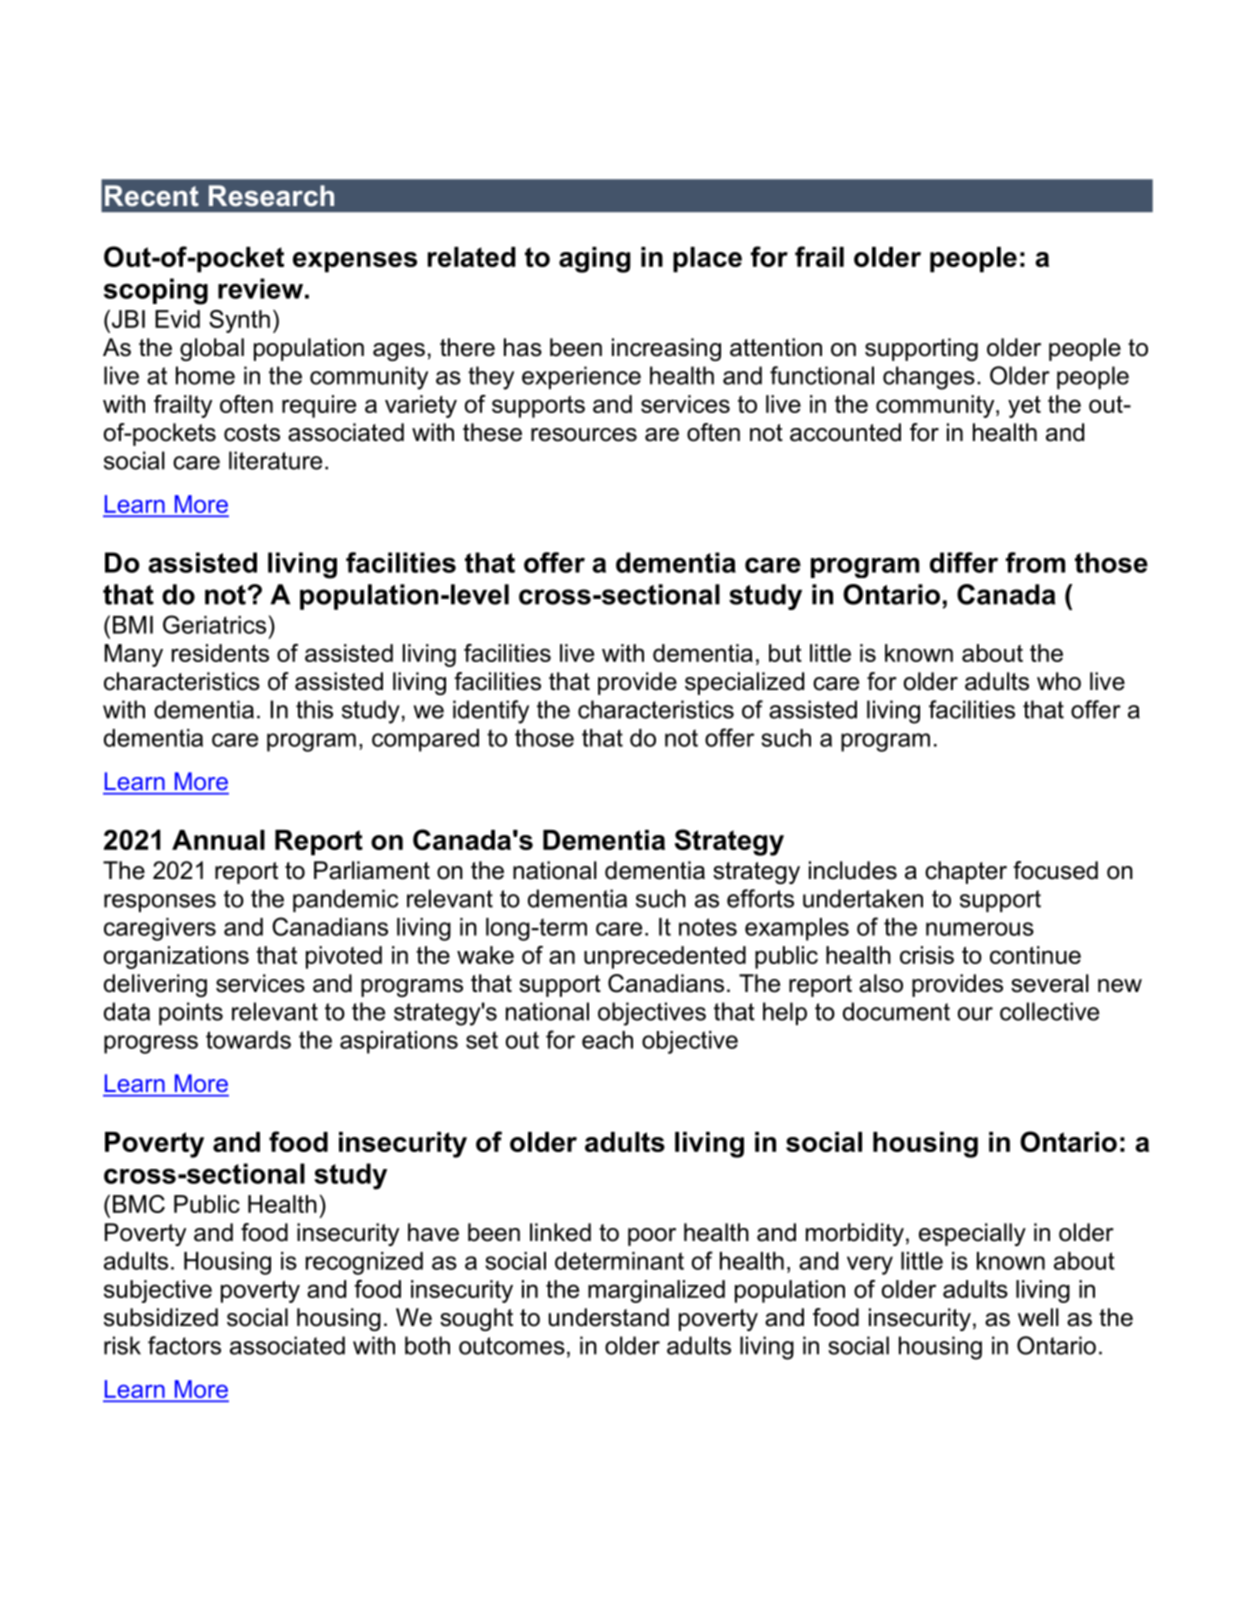  Describe the element at coordinates (1024, 407) in the document. I see `yet` at that location.
